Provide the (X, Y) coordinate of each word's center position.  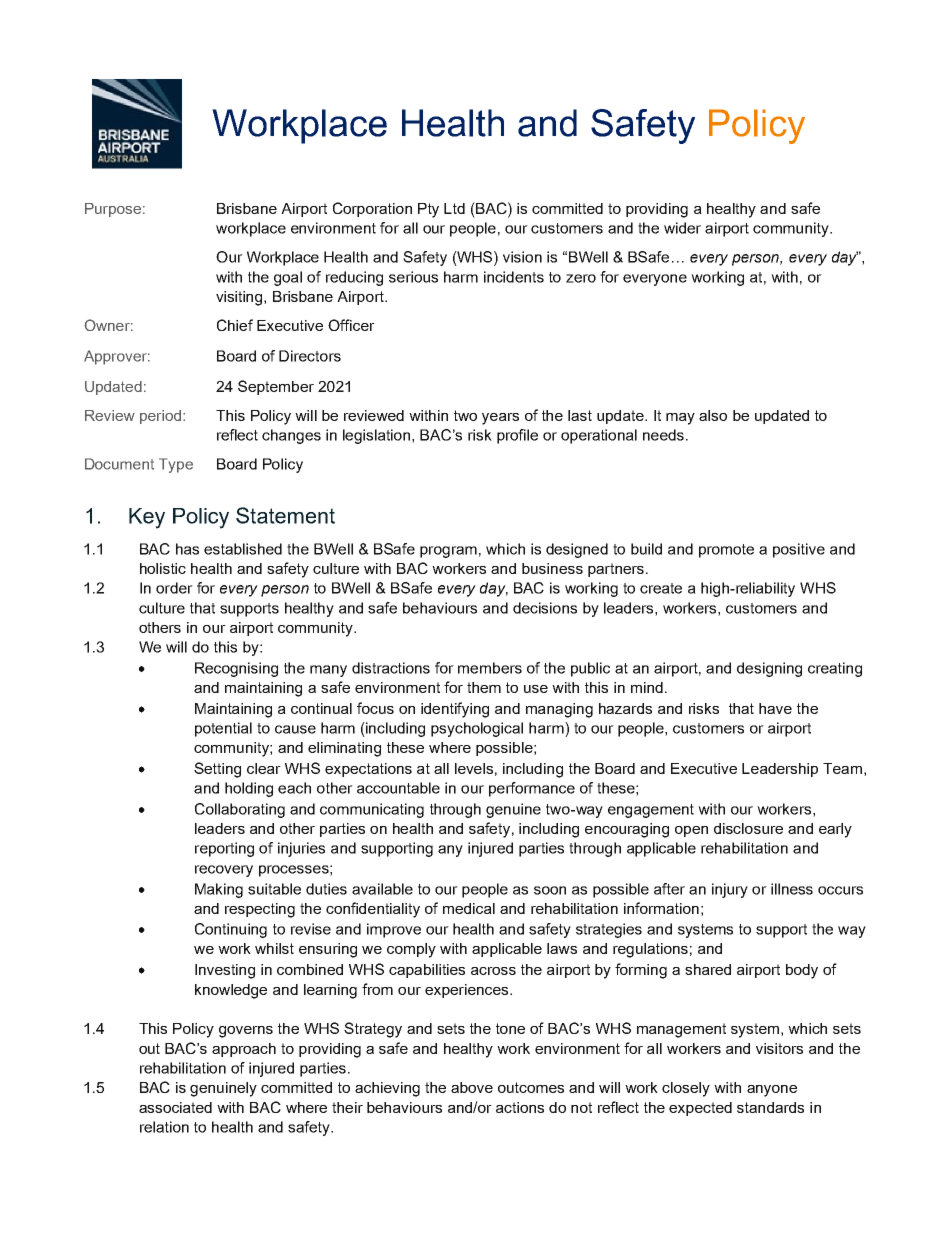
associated (175, 1107)
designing (769, 669)
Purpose (113, 210)
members (490, 668)
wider (682, 228)
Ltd (454, 208)
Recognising (236, 669)
